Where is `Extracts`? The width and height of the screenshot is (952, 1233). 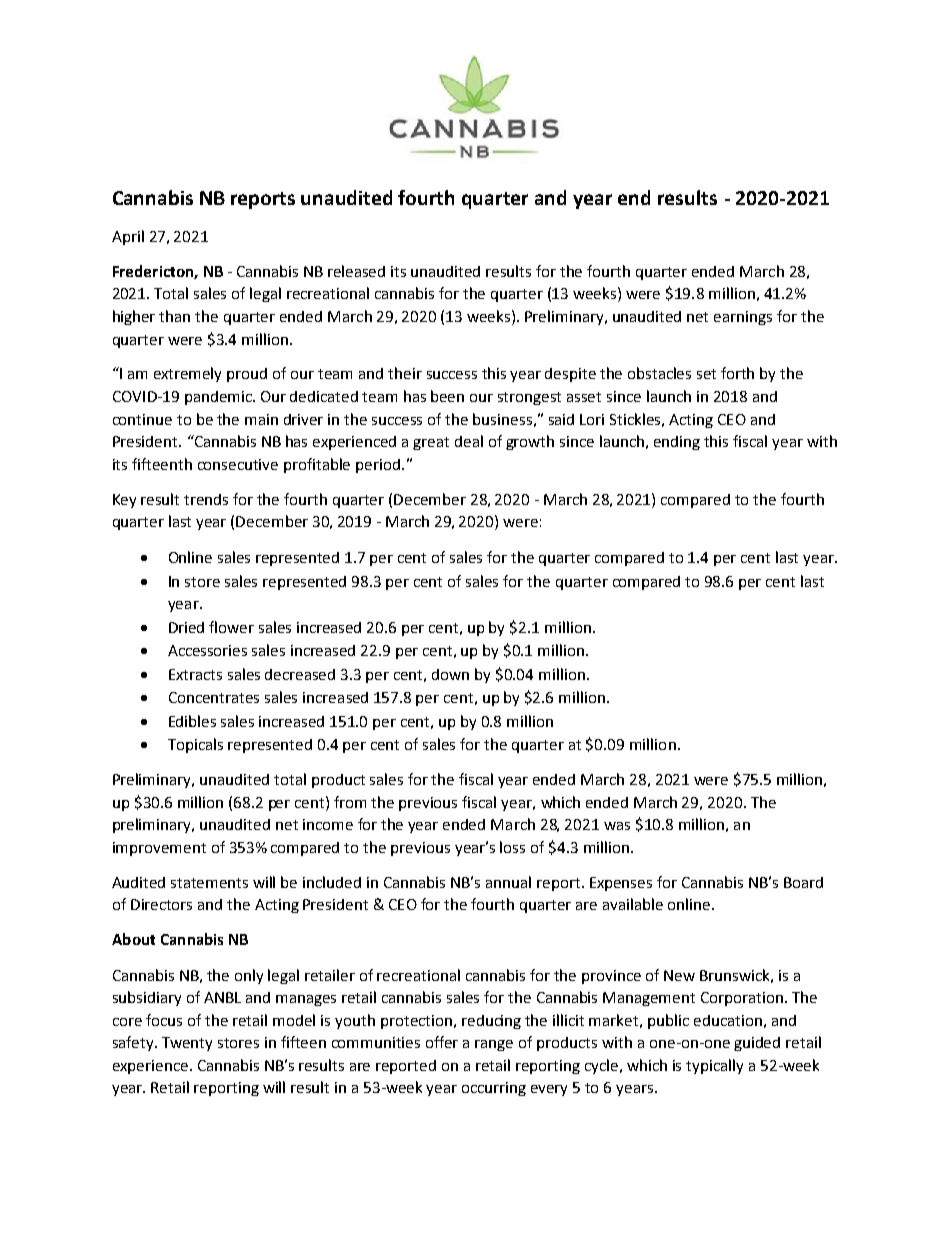
Extracts is located at coordinates (195, 674).
